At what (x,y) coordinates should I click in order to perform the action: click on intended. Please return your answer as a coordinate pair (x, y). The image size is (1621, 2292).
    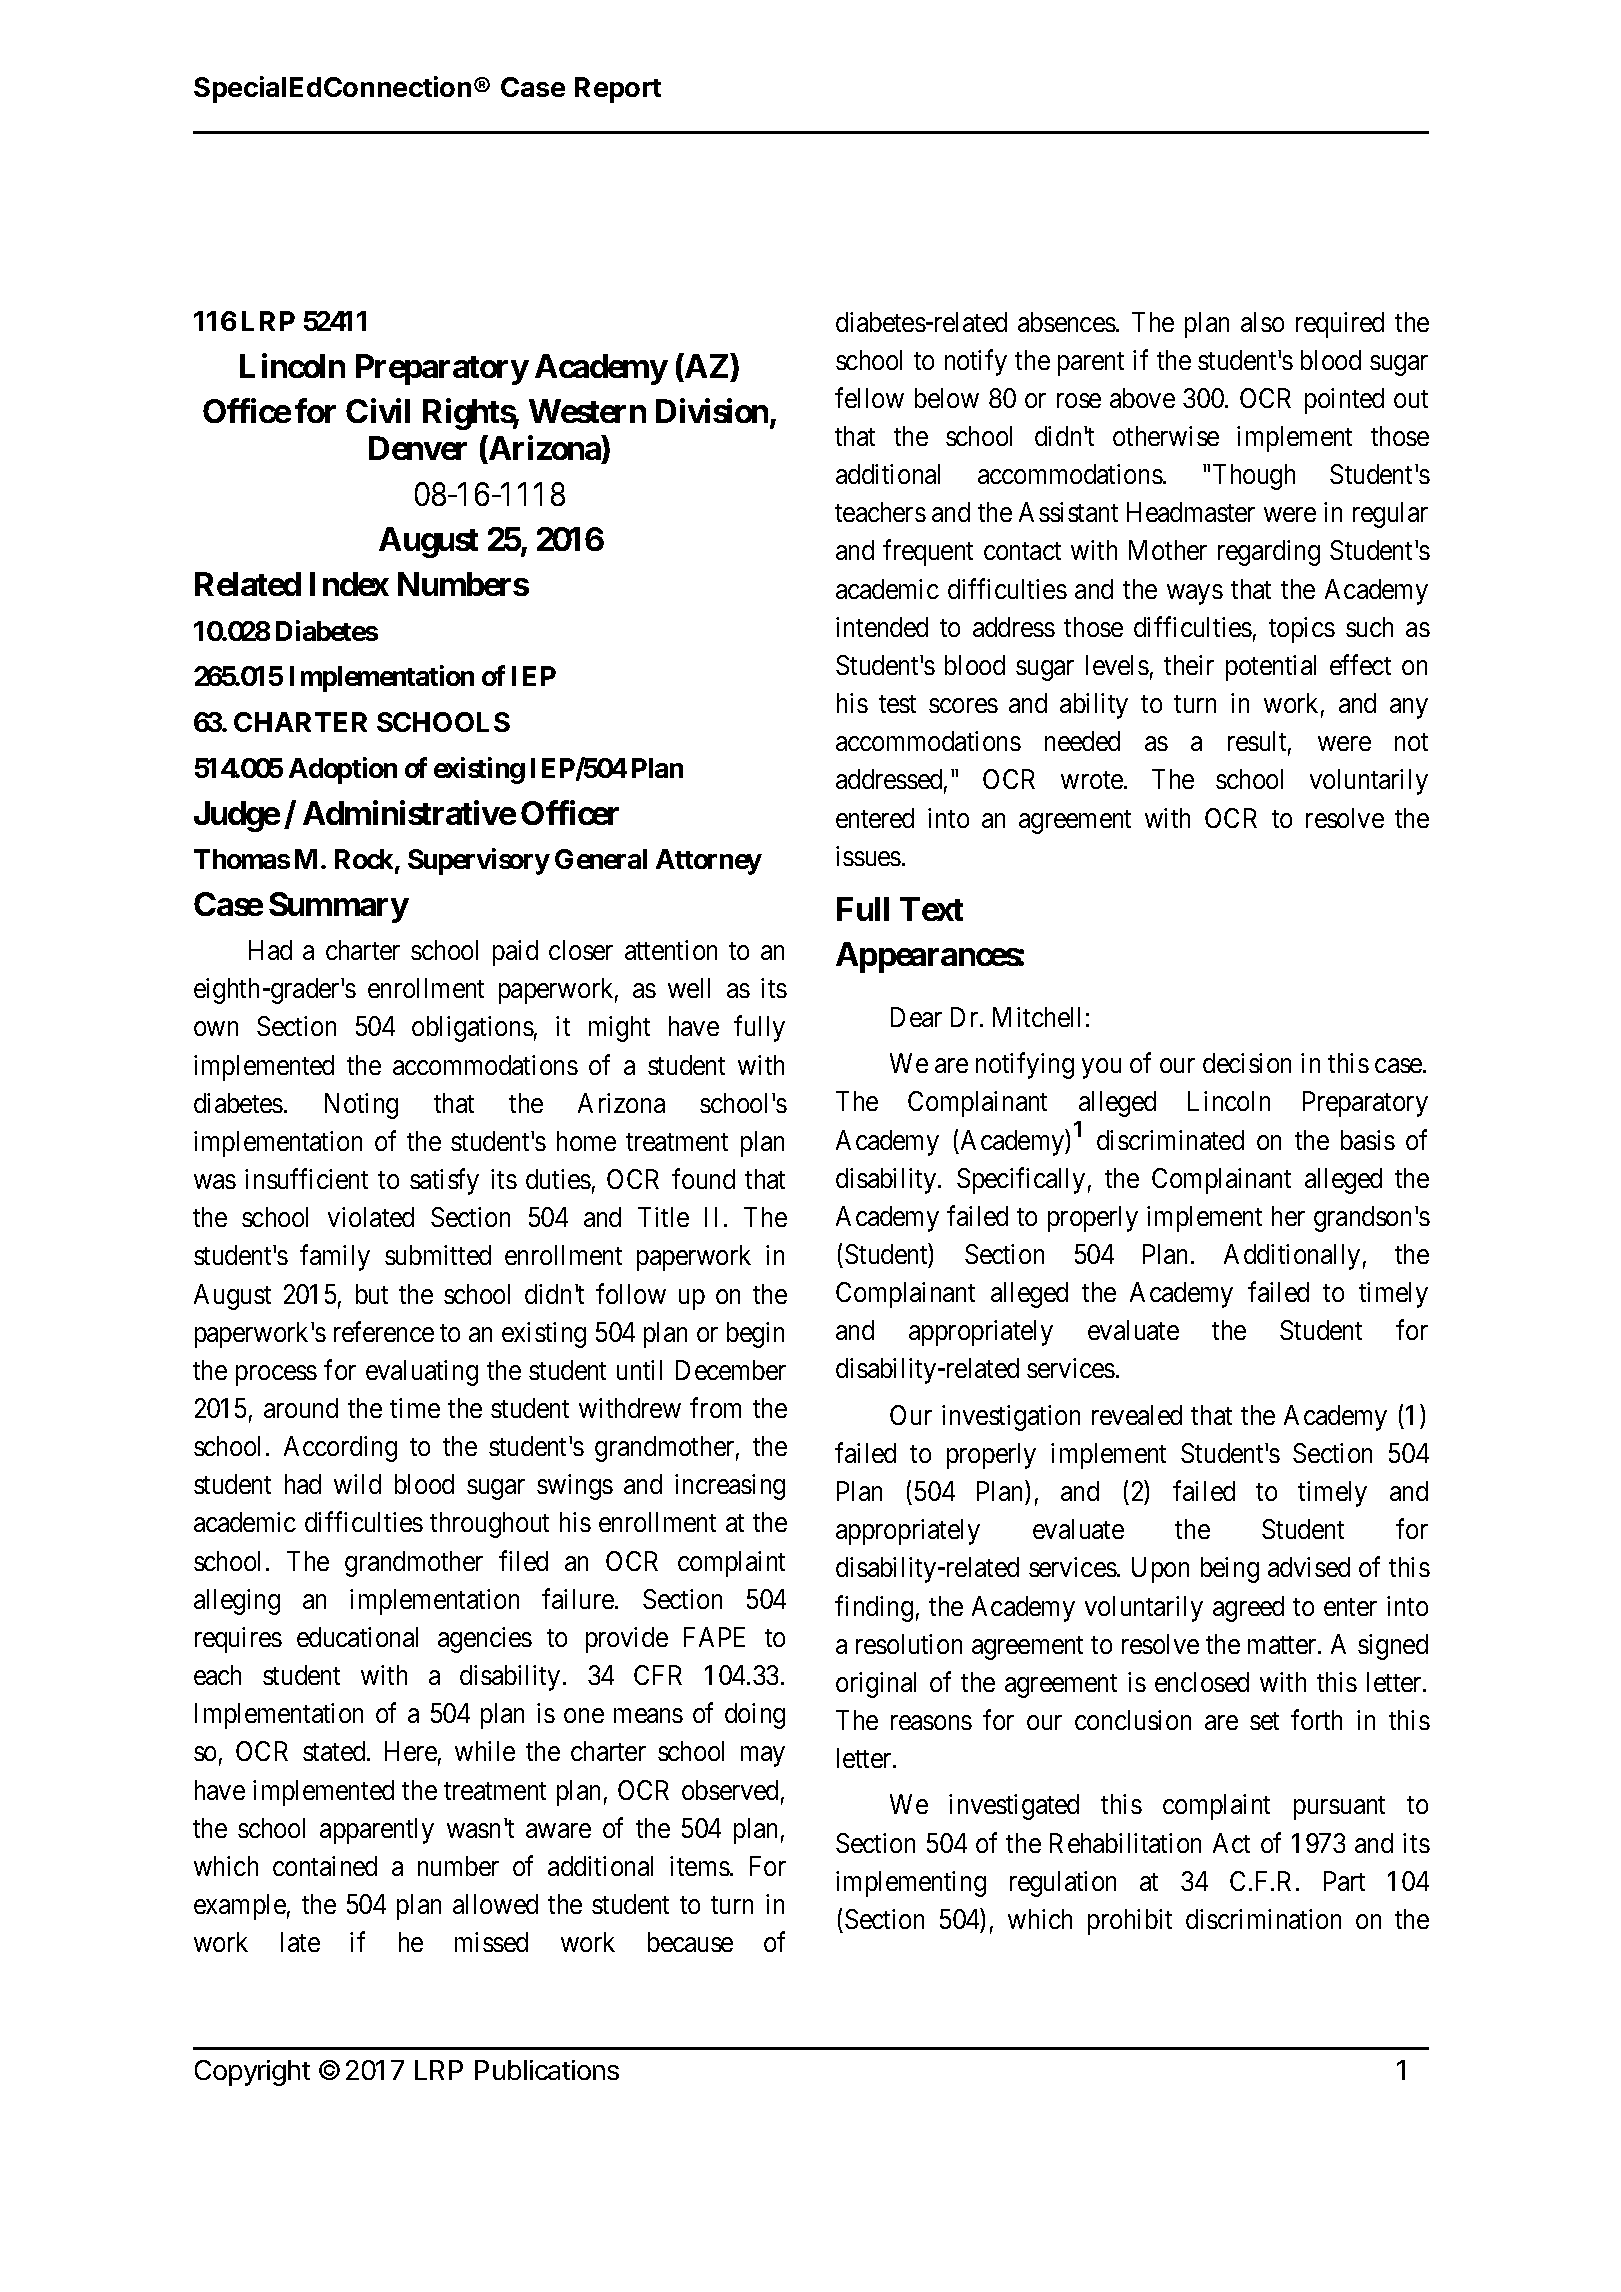
    Looking at the image, I should click on (882, 627).
